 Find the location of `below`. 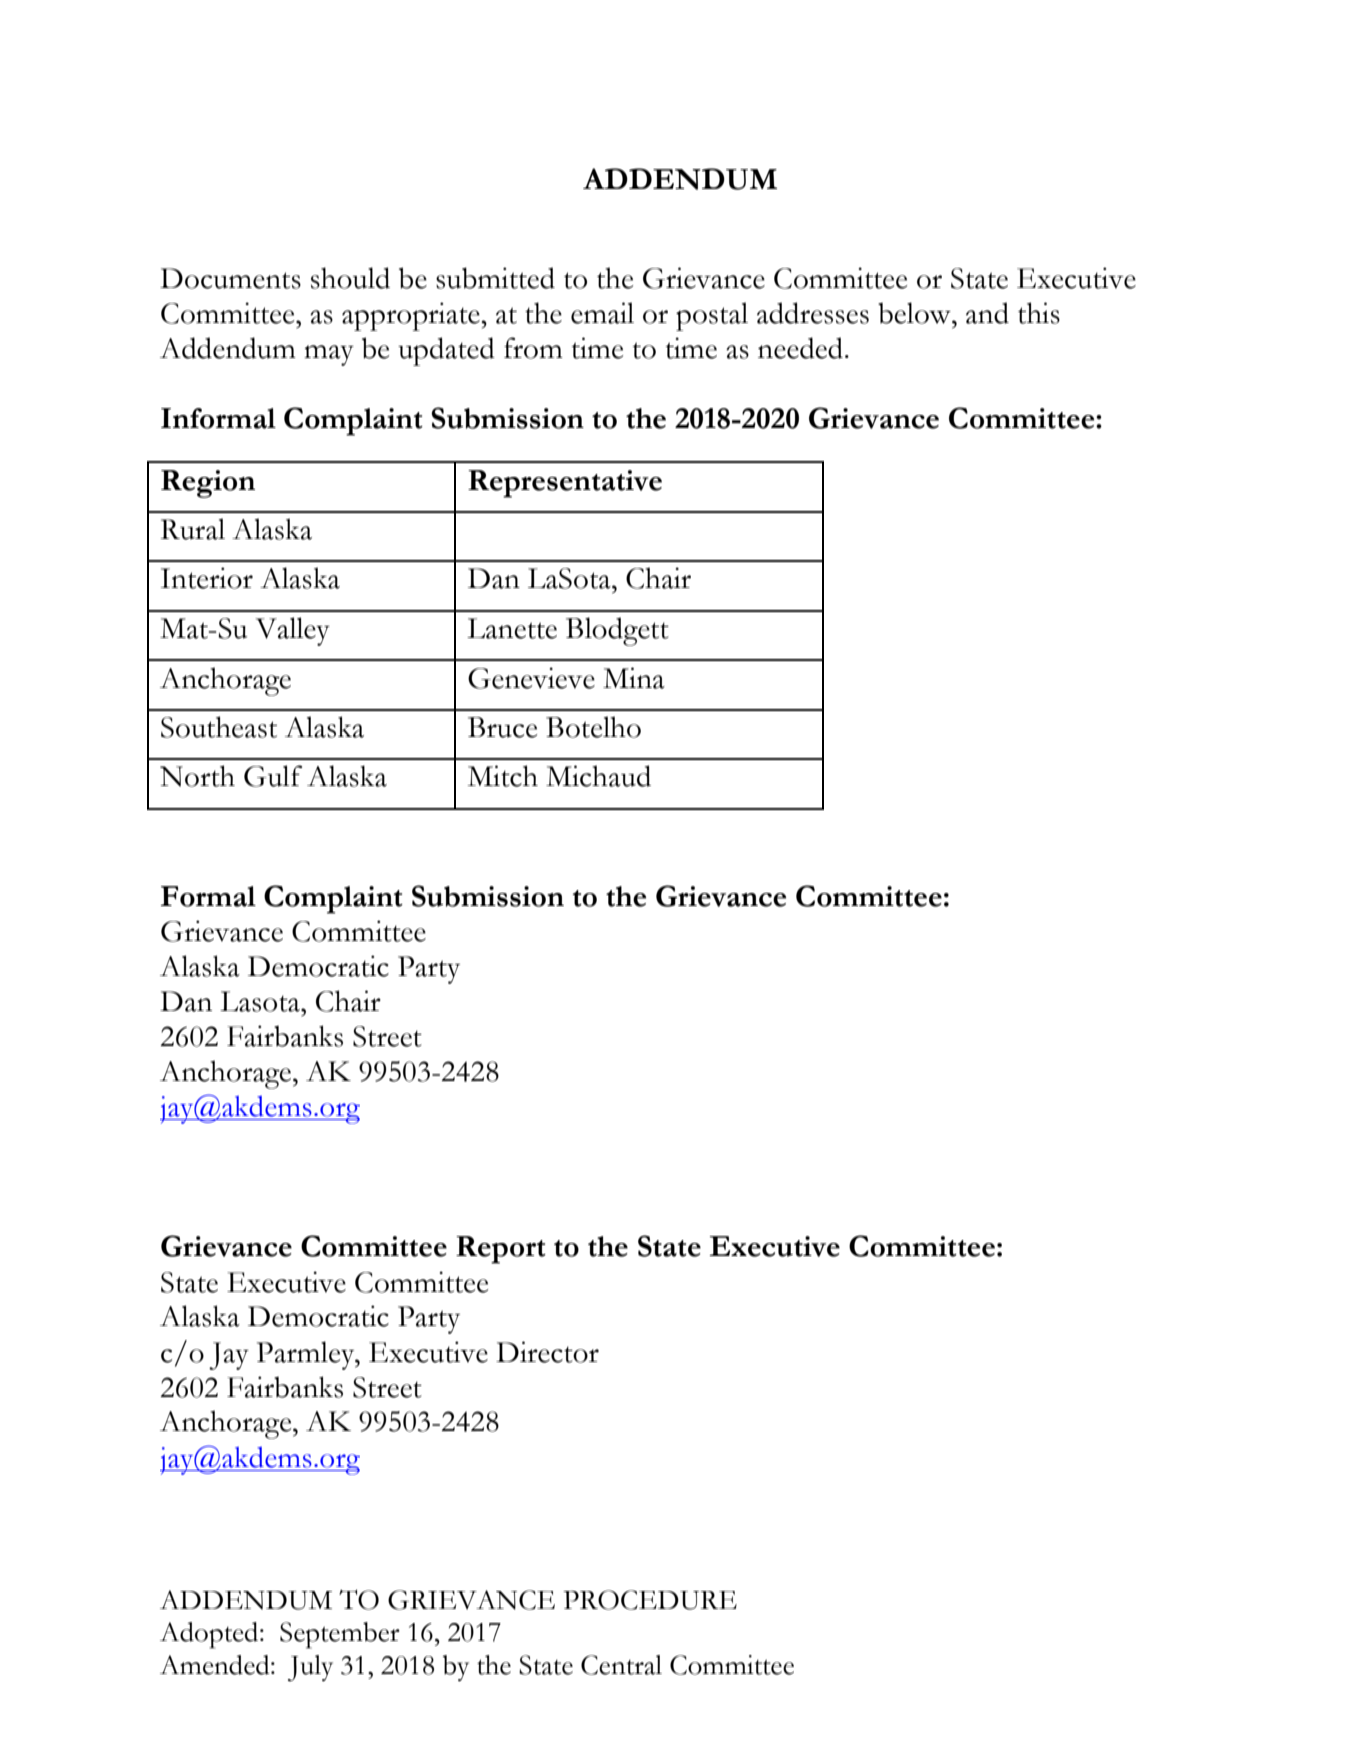

below is located at coordinates (915, 313).
